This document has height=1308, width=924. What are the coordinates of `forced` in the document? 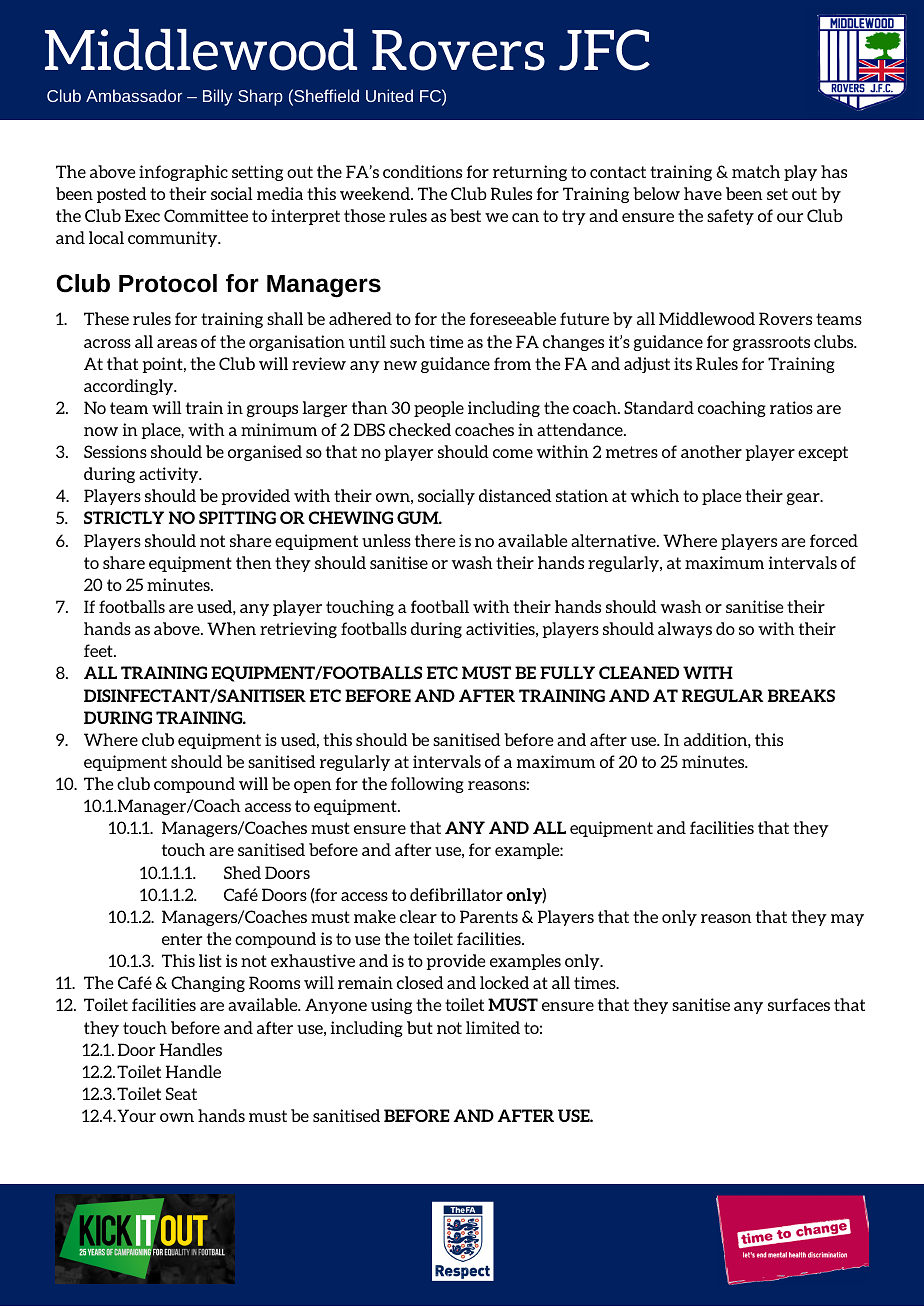 It's located at (834, 540).
